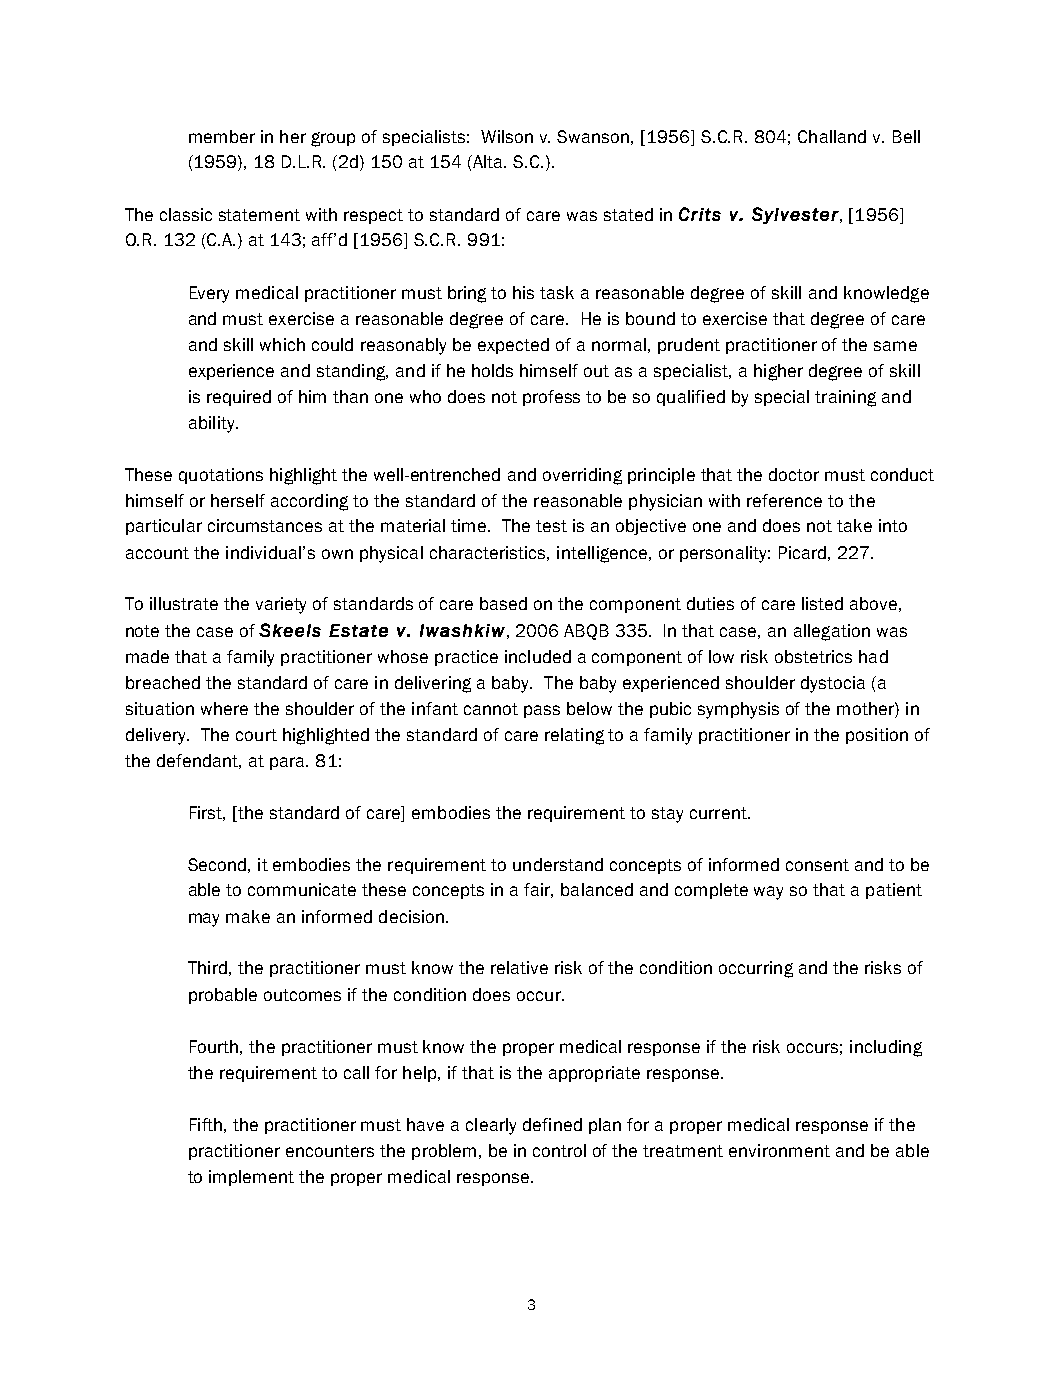  What do you see at coordinates (488, 161) in the screenshot?
I see `Alta` at bounding box center [488, 161].
